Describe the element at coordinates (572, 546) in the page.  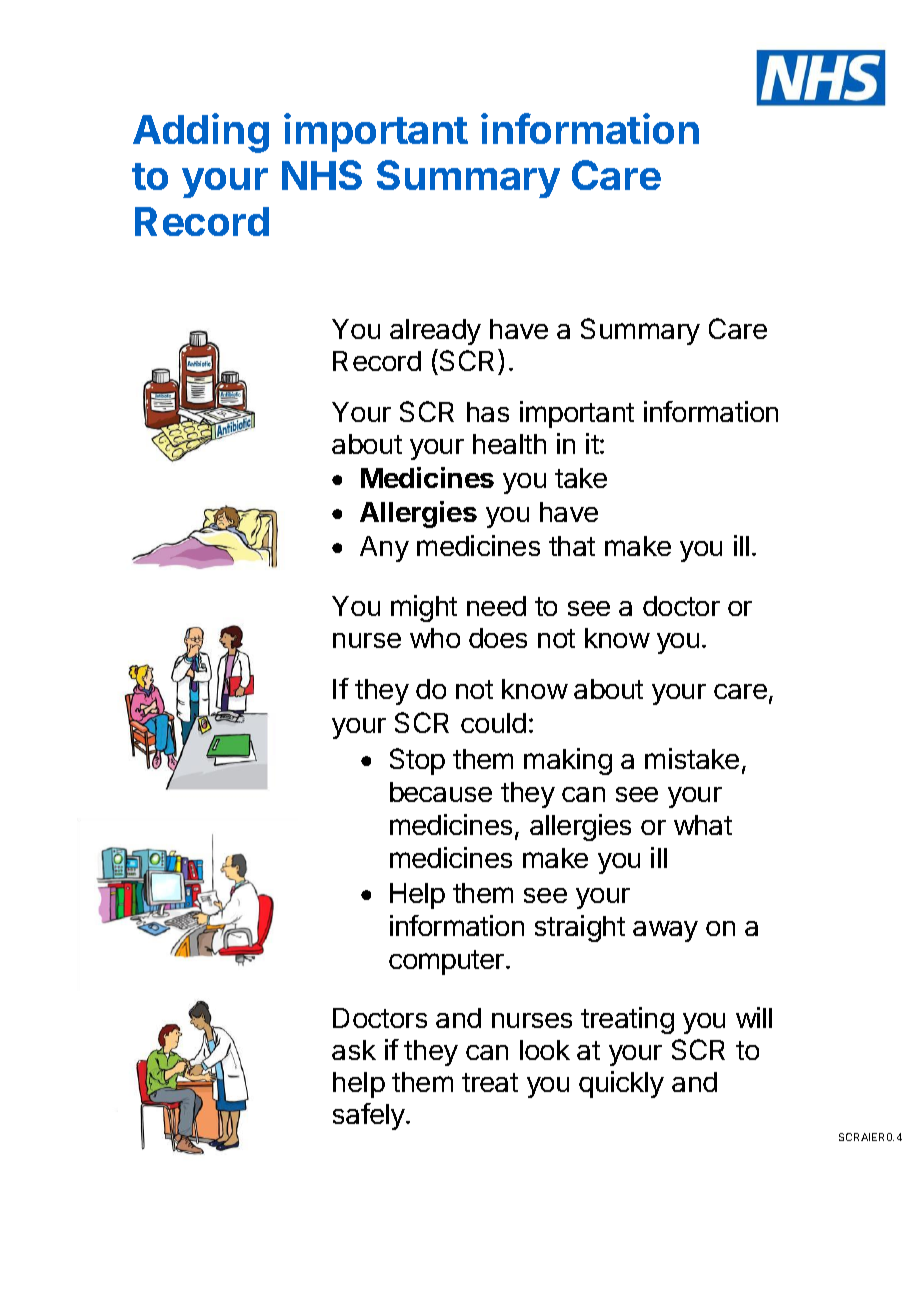
I see `that` at that location.
